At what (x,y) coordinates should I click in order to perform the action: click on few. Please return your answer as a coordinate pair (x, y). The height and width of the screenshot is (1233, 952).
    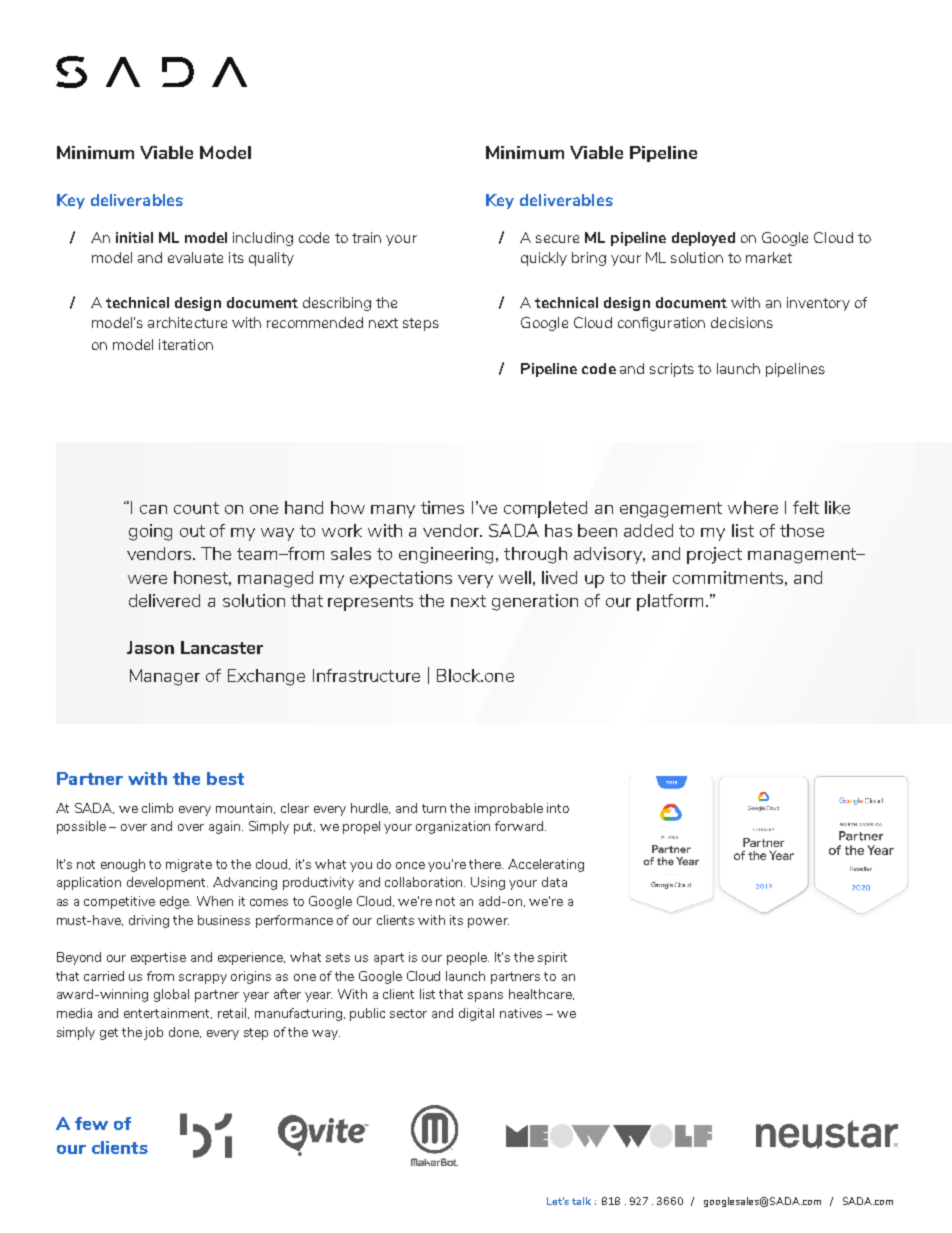
    Looking at the image, I should click on (91, 1123).
